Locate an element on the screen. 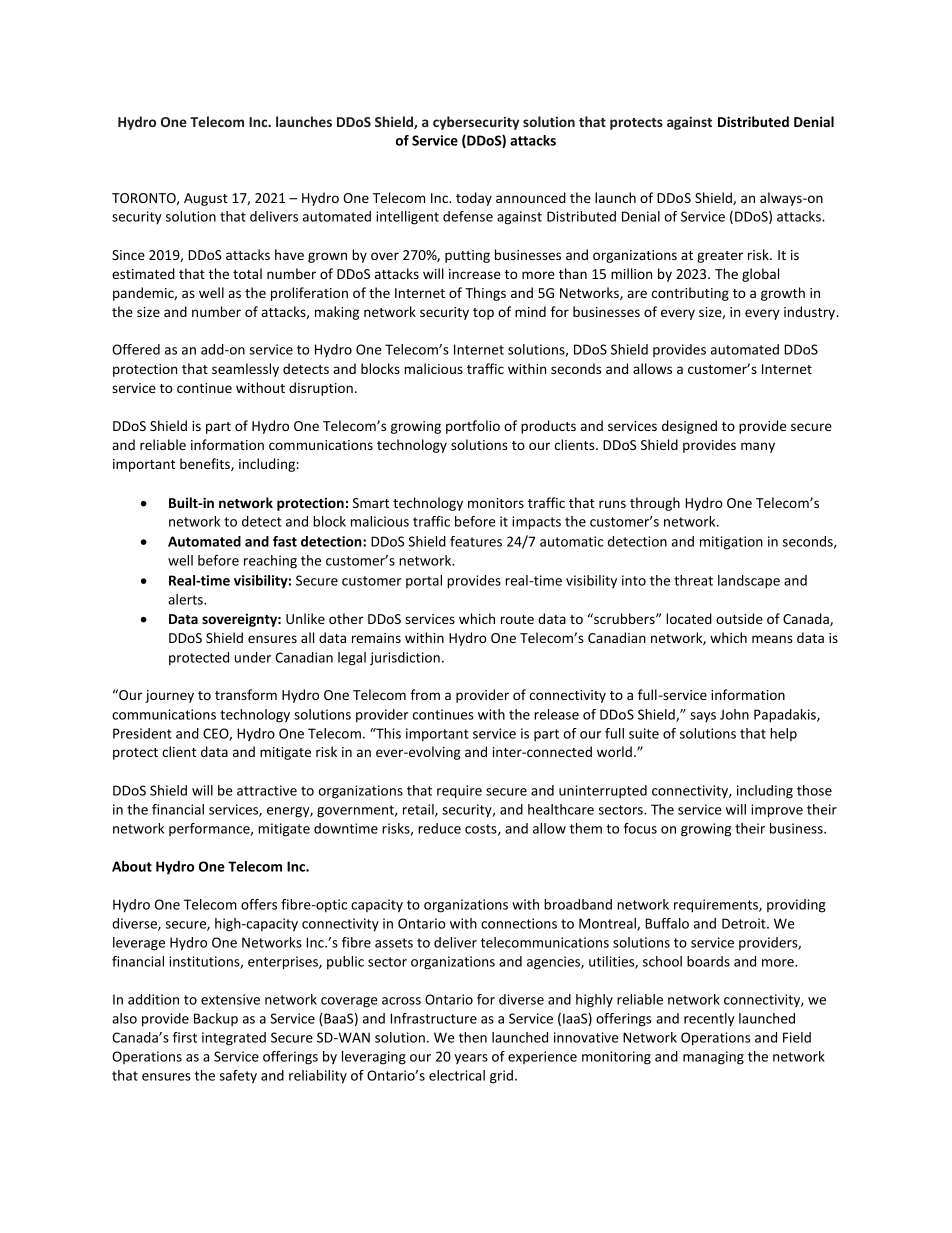 The width and height of the screenshot is (952, 1233). benefits is located at coordinates (206, 464).
